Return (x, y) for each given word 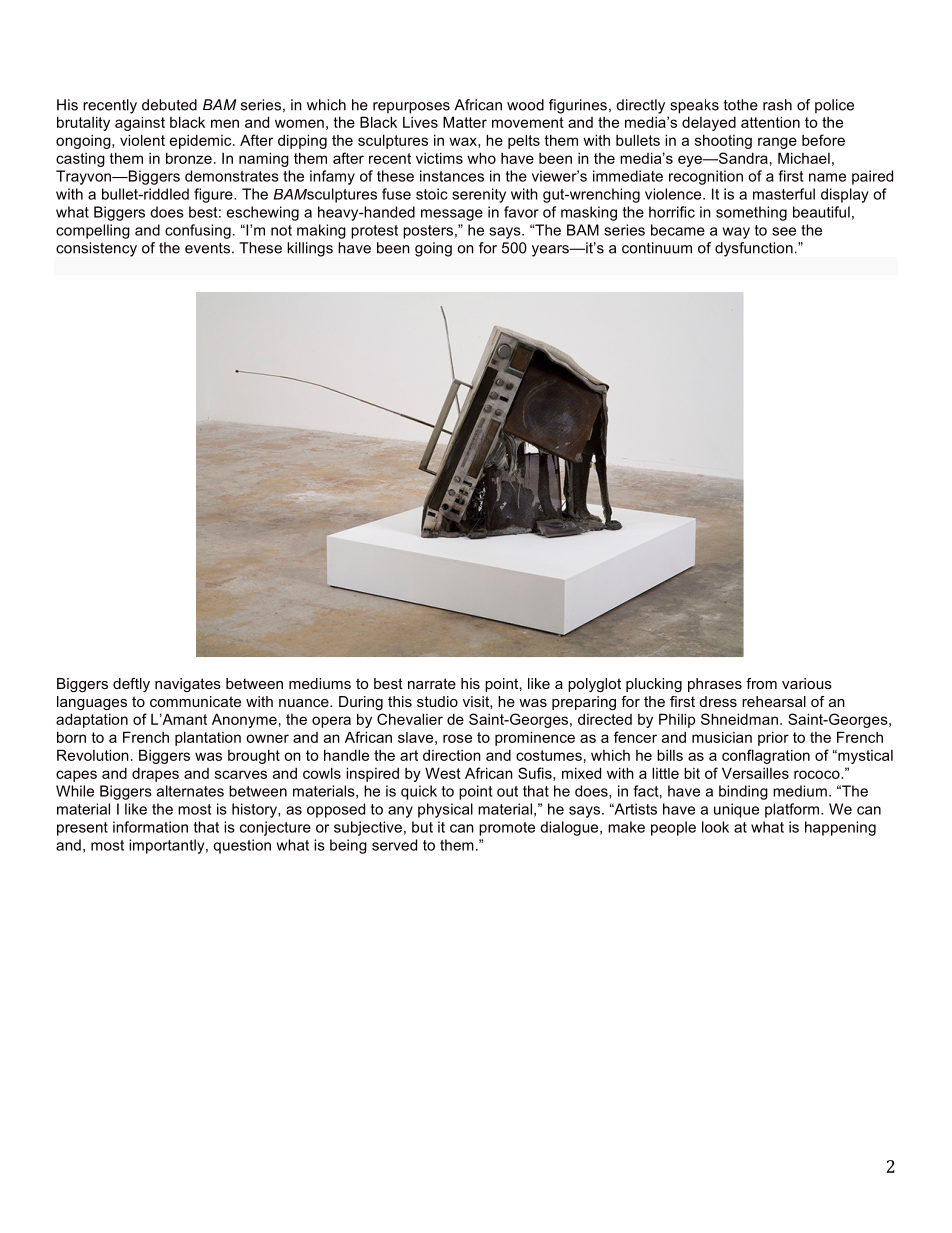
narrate (432, 683)
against (140, 123)
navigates (188, 685)
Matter (465, 122)
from (761, 683)
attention (770, 122)
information (150, 827)
